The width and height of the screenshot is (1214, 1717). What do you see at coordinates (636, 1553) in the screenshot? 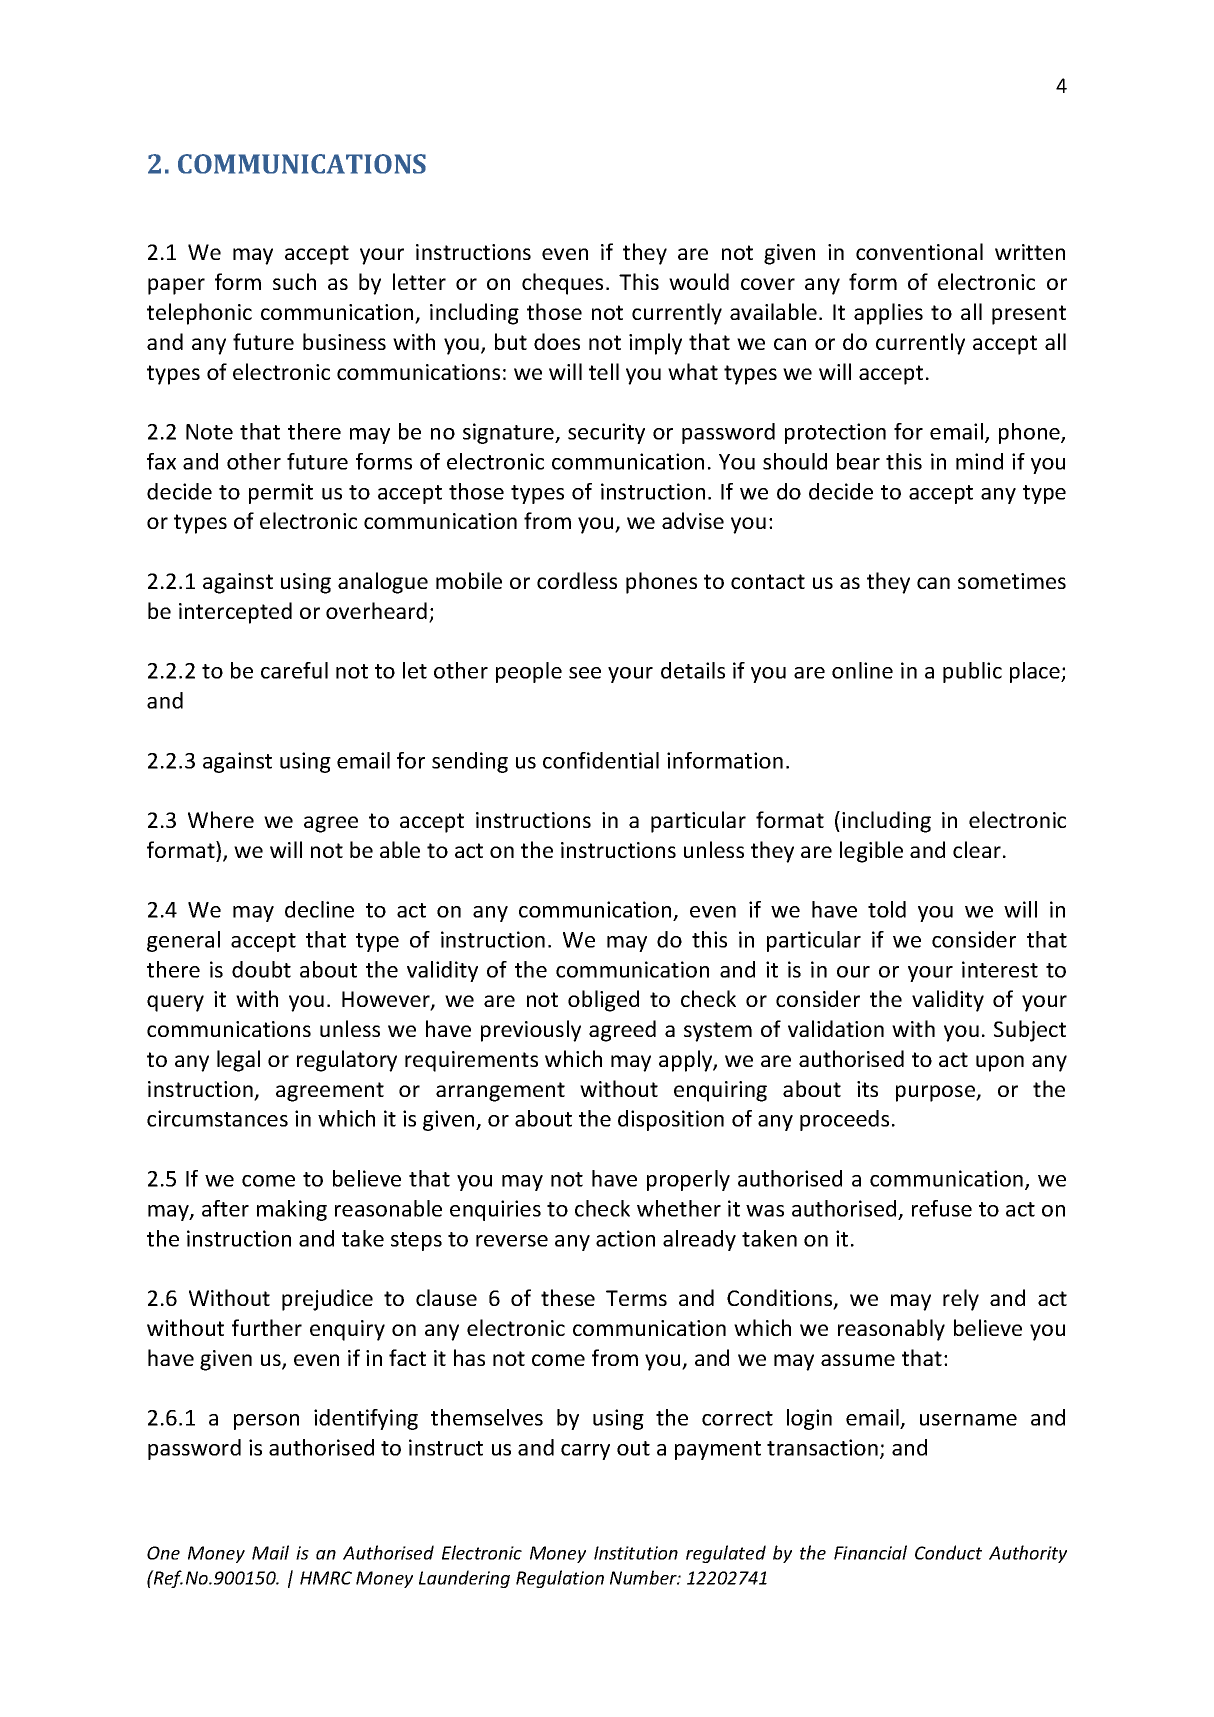
I see `Institution` at bounding box center [636, 1553].
